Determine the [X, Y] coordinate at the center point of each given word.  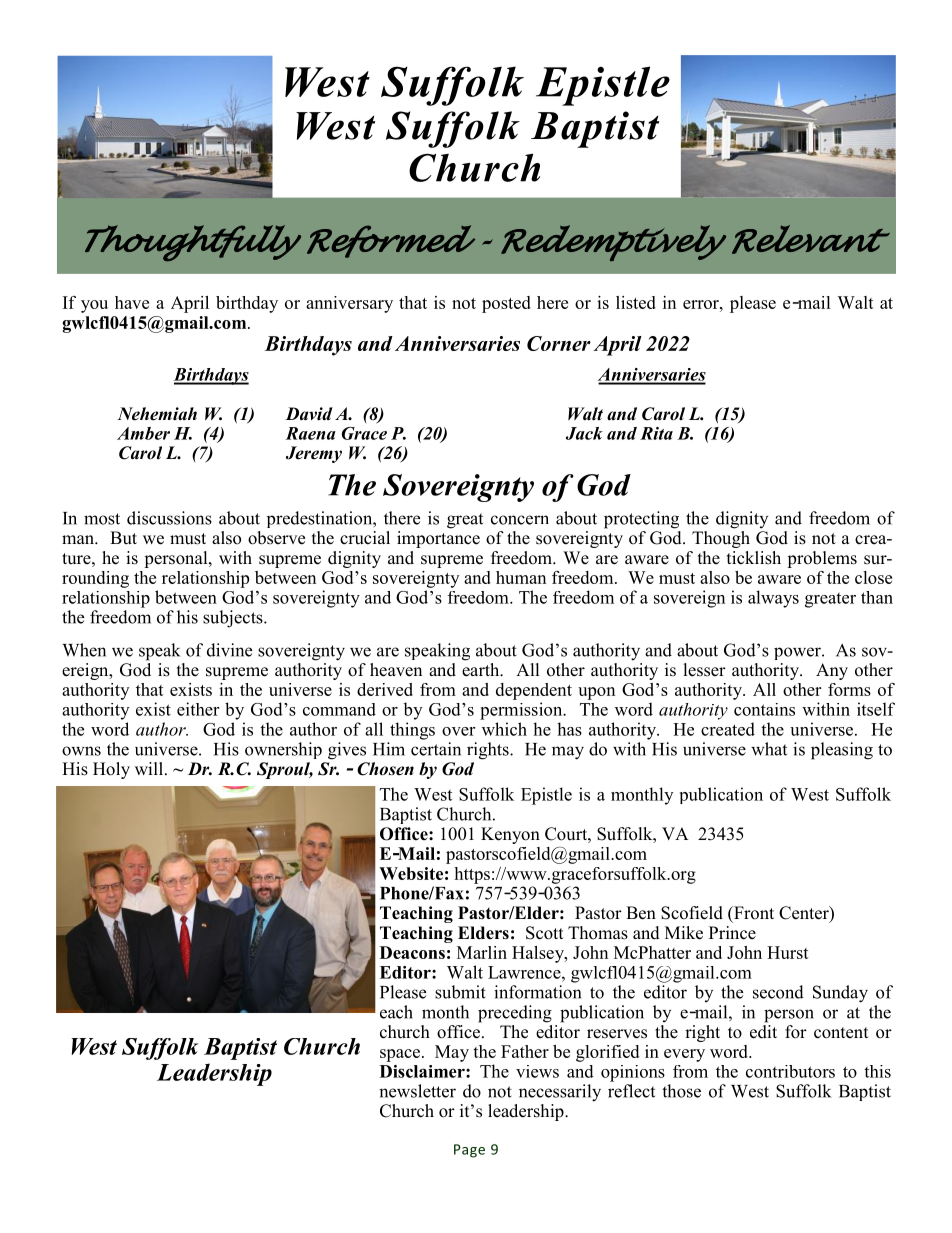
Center [805, 914]
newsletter [417, 1091]
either [198, 709]
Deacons [412, 952]
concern [520, 520]
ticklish [754, 558]
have [132, 302]
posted [506, 304]
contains [764, 709]
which [504, 729]
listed [636, 302]
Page [469, 1151]
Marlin [482, 952]
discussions [169, 518]
